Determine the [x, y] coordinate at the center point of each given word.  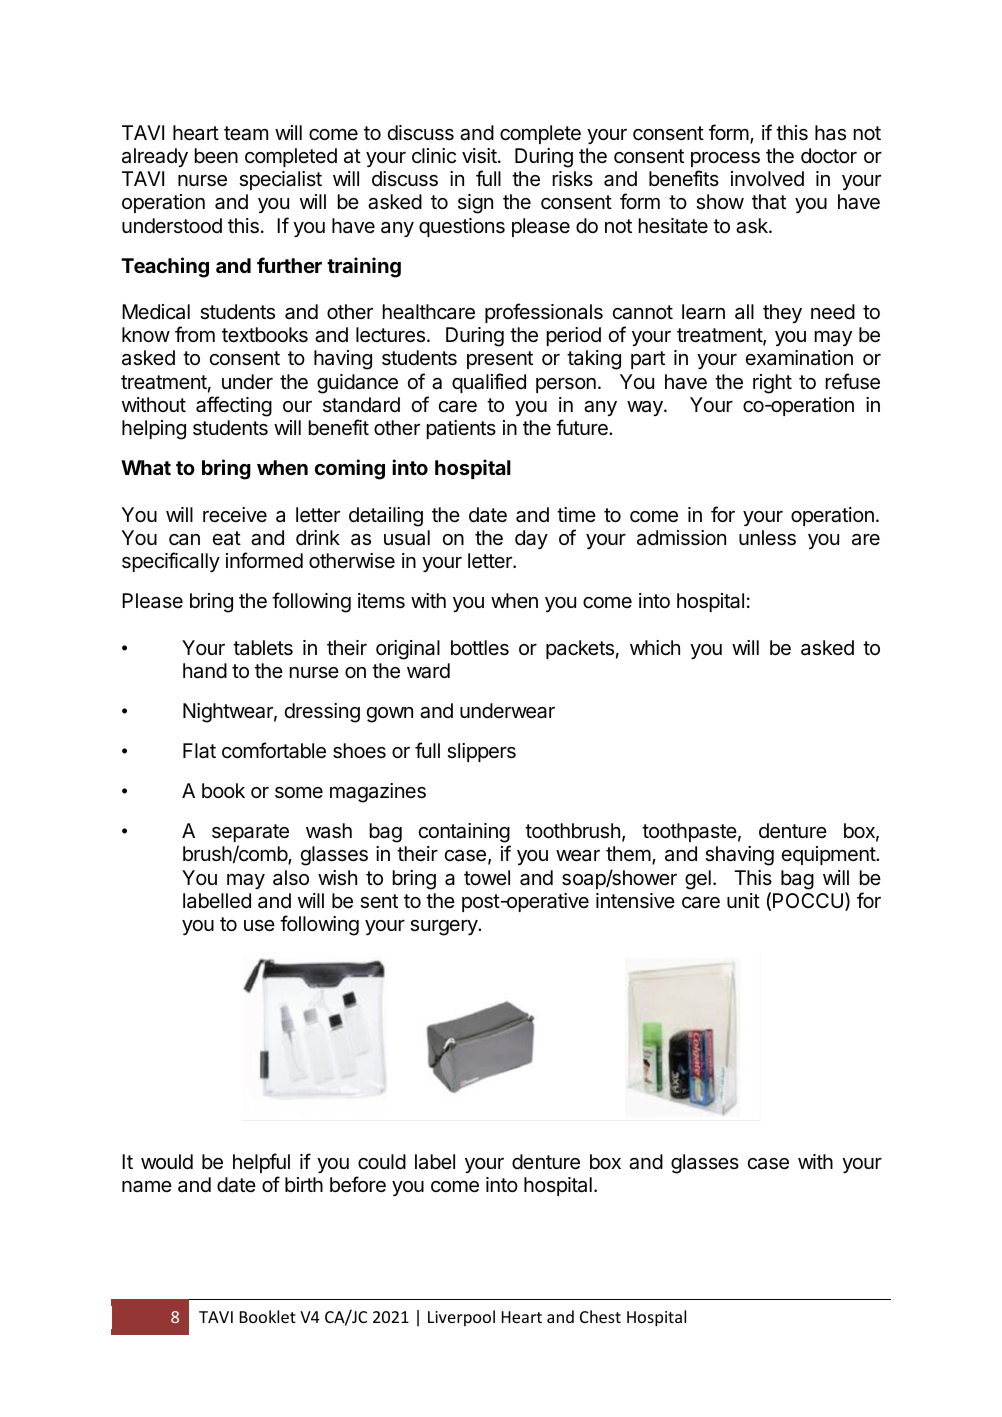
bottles [480, 648]
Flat [199, 751]
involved [767, 178]
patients [461, 429]
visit [480, 156]
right [772, 384]
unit [743, 900]
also [291, 878]
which [655, 647]
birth [304, 1184]
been [216, 155]
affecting [234, 406]
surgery [444, 928]
